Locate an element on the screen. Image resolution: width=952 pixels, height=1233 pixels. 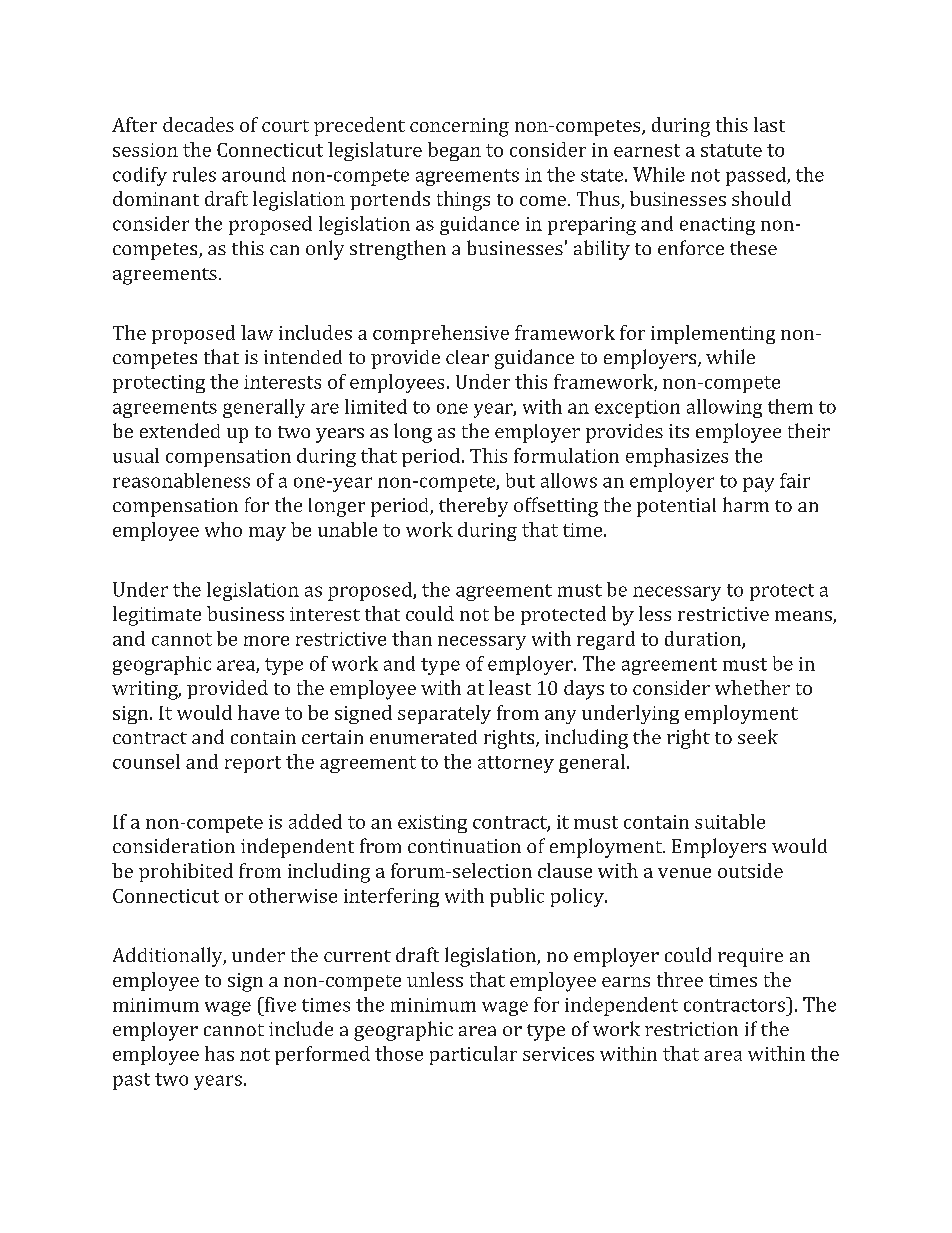
statute is located at coordinates (731, 150).
